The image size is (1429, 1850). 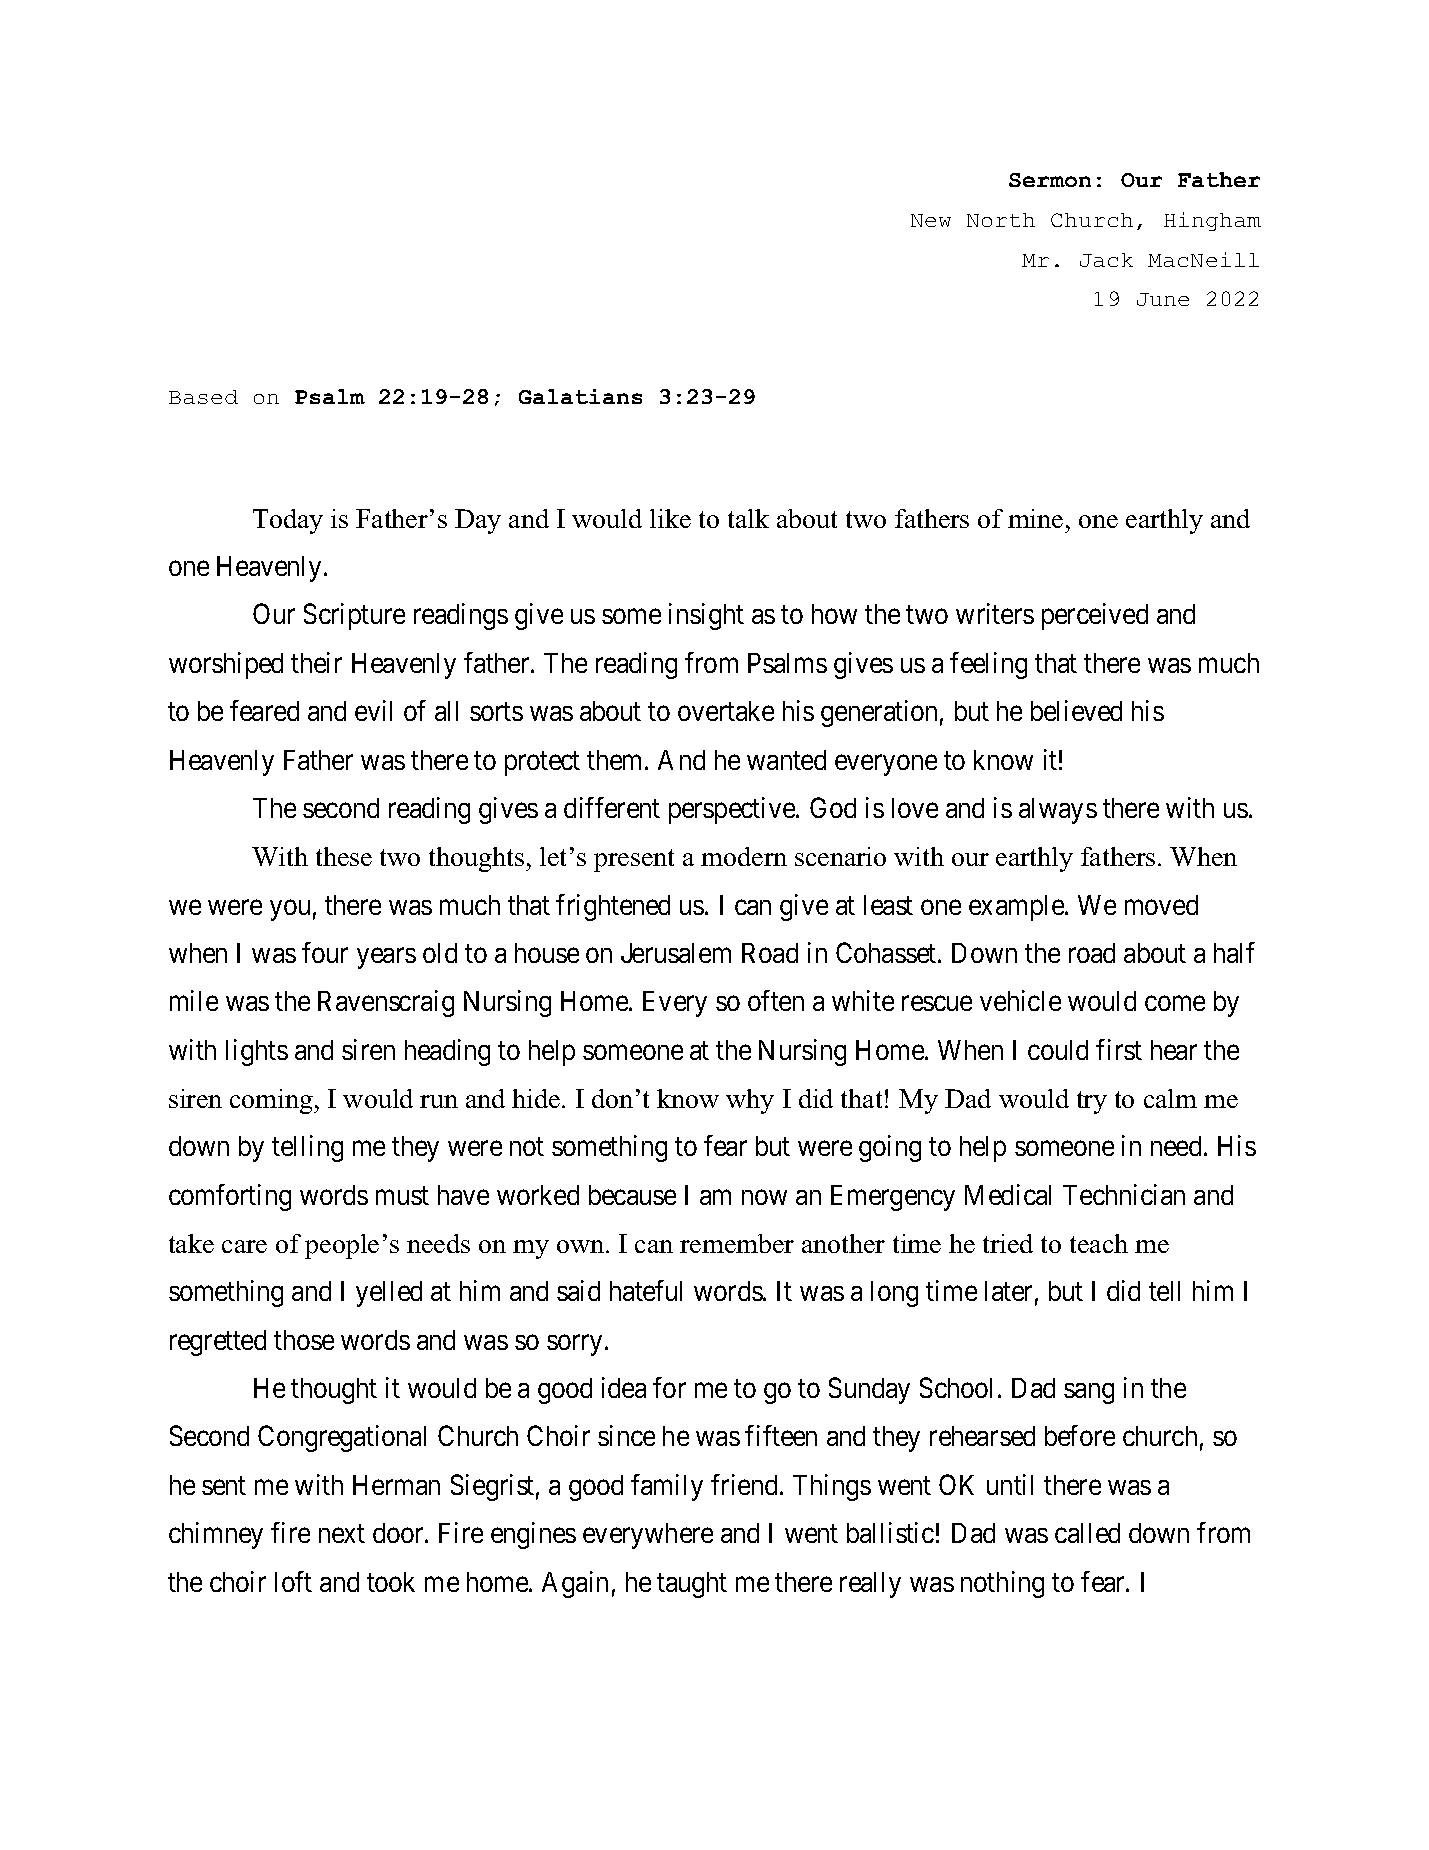 What do you see at coordinates (342, 1534) in the screenshot?
I see `next` at bounding box center [342, 1534].
